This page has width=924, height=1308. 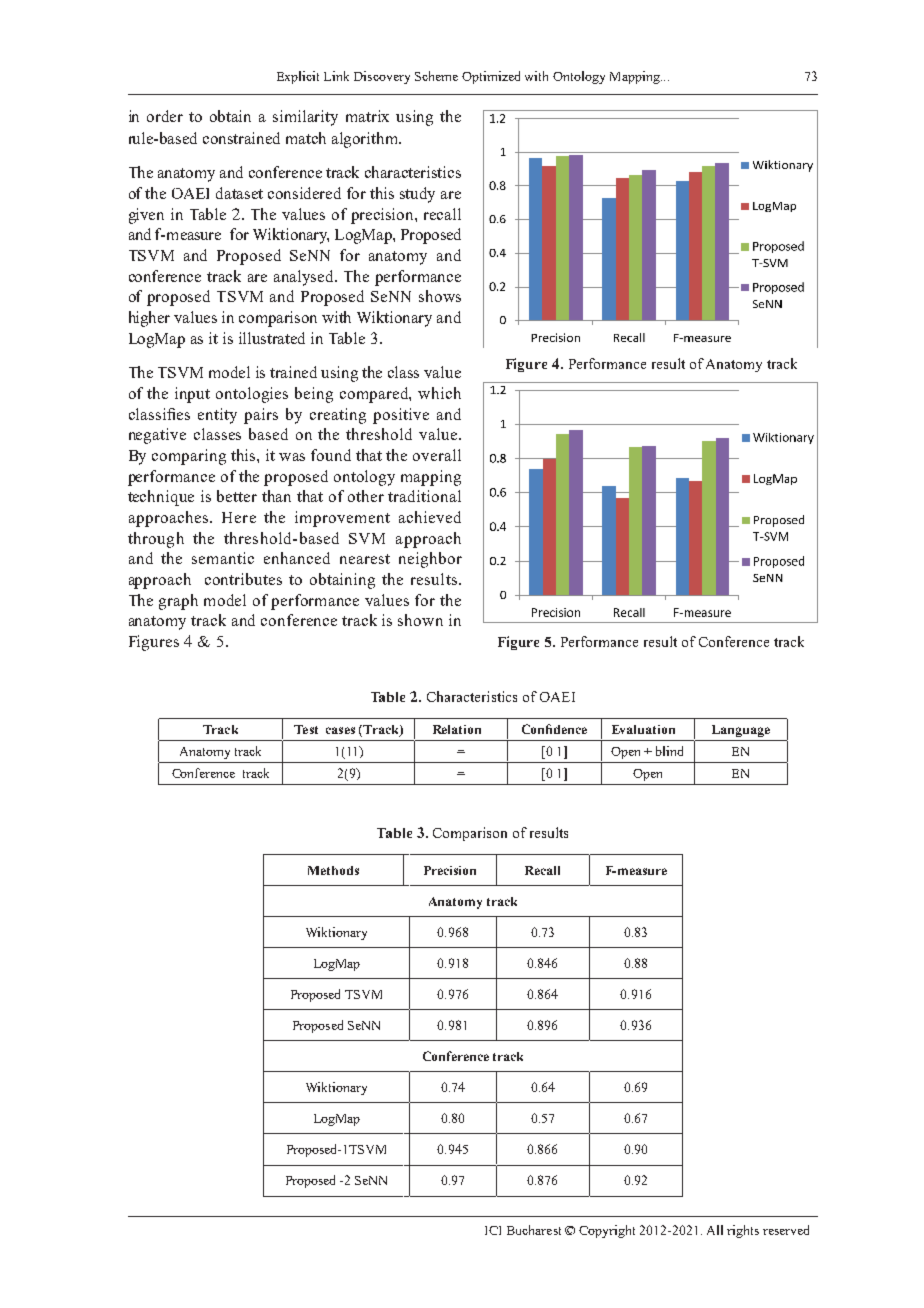 I want to click on order, so click(x=165, y=116).
